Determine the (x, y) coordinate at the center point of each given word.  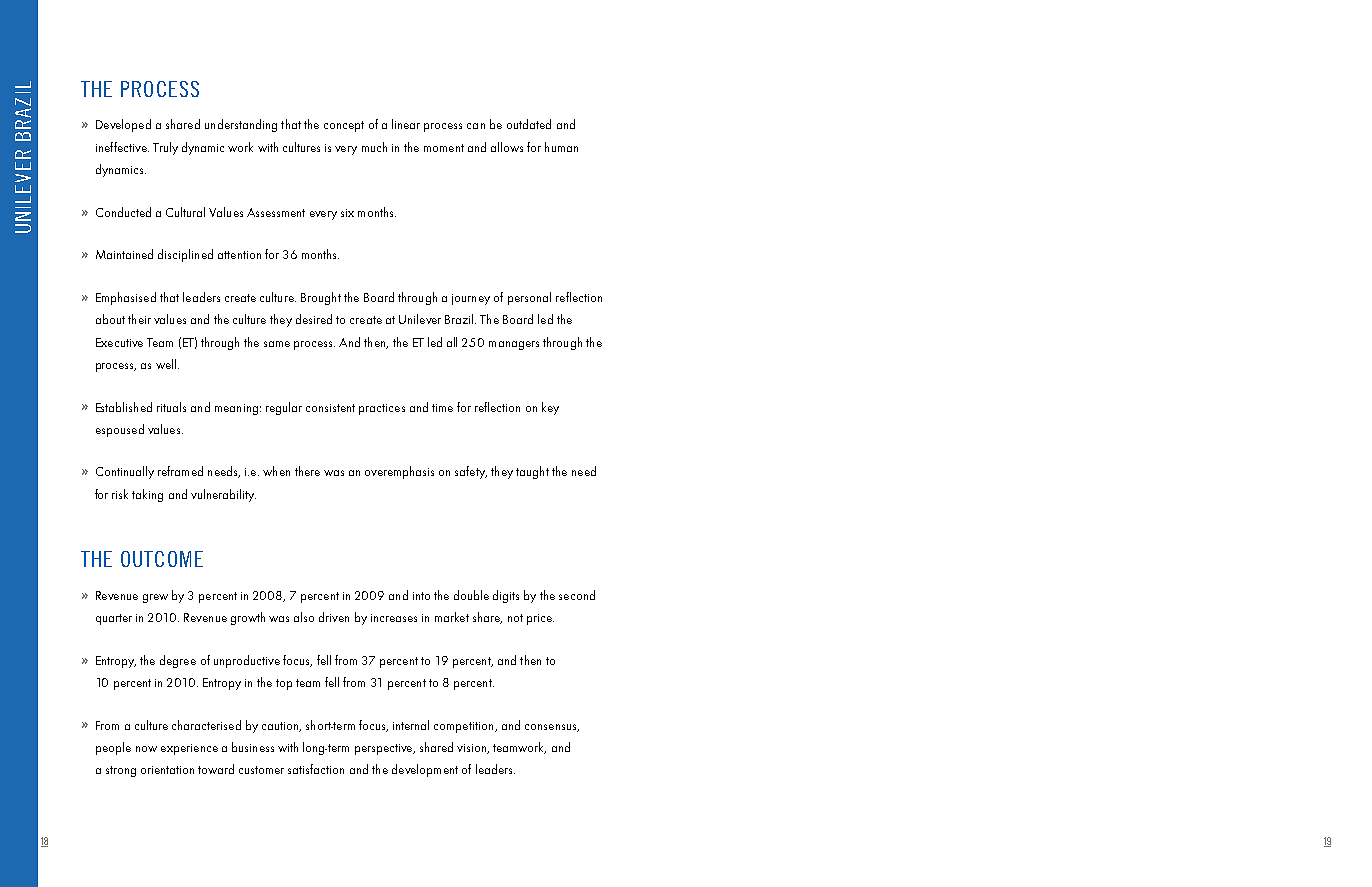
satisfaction (316, 769)
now (146, 749)
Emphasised (126, 298)
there (307, 471)
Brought (321, 298)
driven (334, 617)
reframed (180, 471)
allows (507, 147)
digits (506, 596)
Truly (165, 148)
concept (344, 126)
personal (529, 298)
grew (155, 598)
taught (532, 472)
